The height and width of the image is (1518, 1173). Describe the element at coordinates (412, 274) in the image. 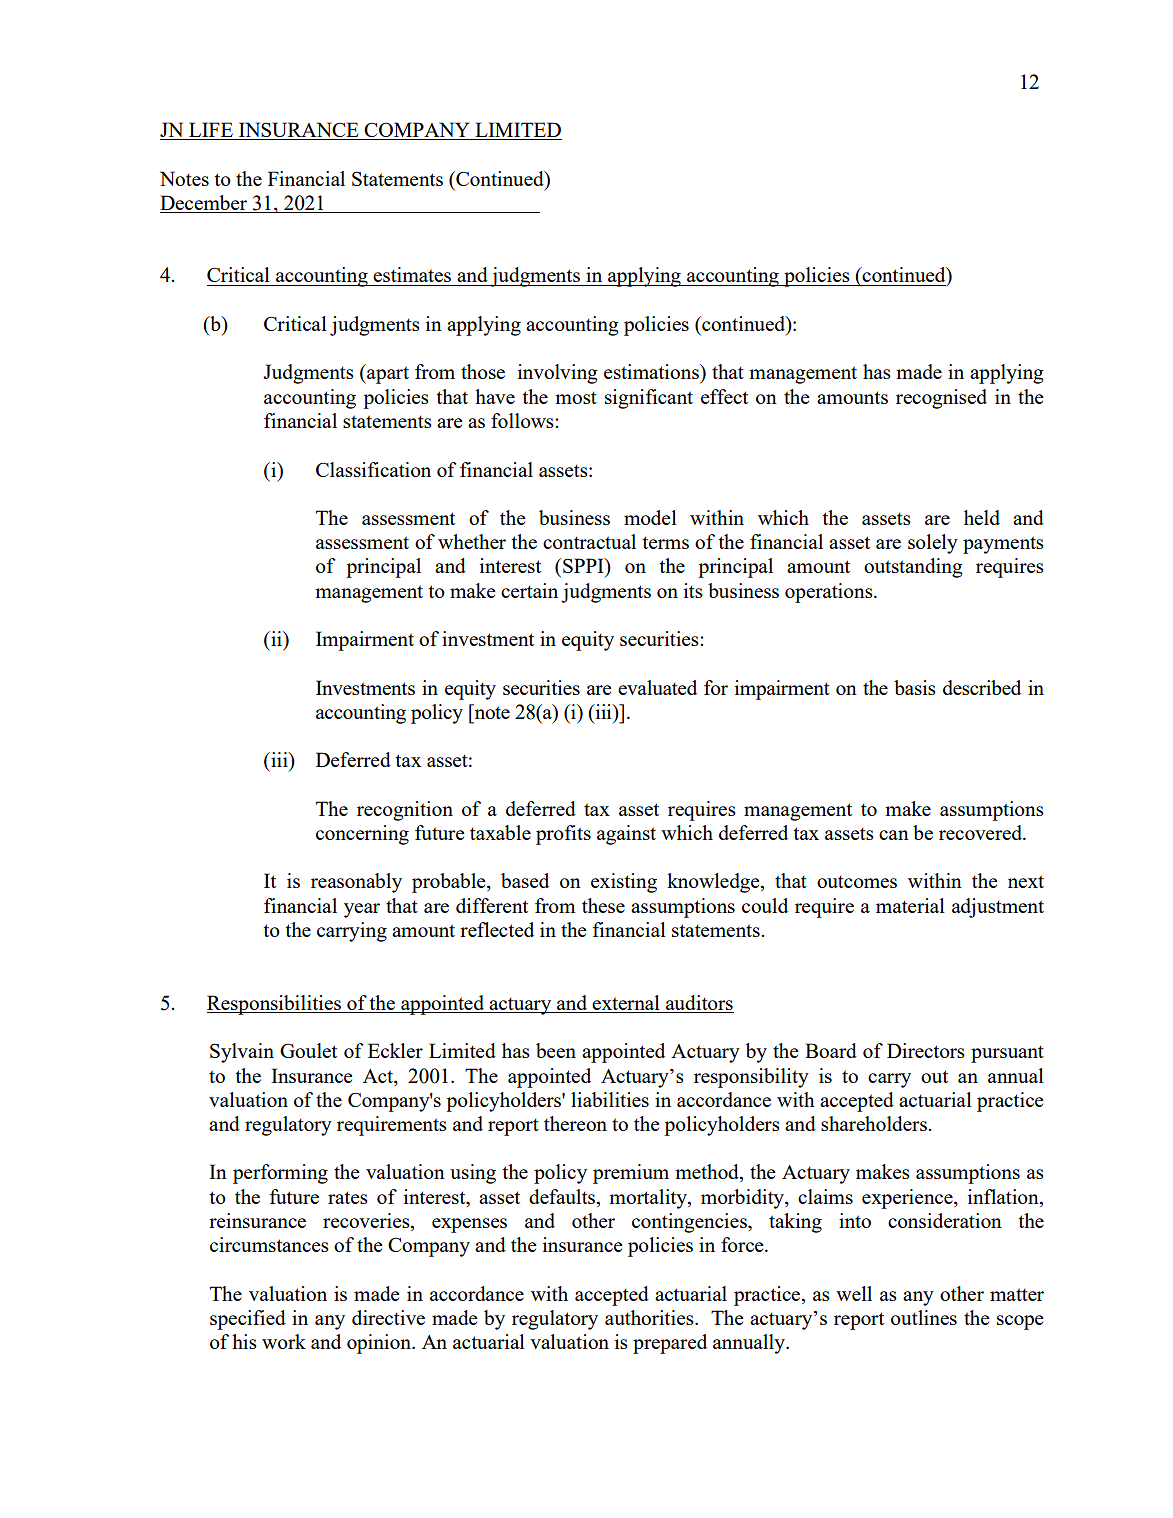

I see `estimates` at that location.
